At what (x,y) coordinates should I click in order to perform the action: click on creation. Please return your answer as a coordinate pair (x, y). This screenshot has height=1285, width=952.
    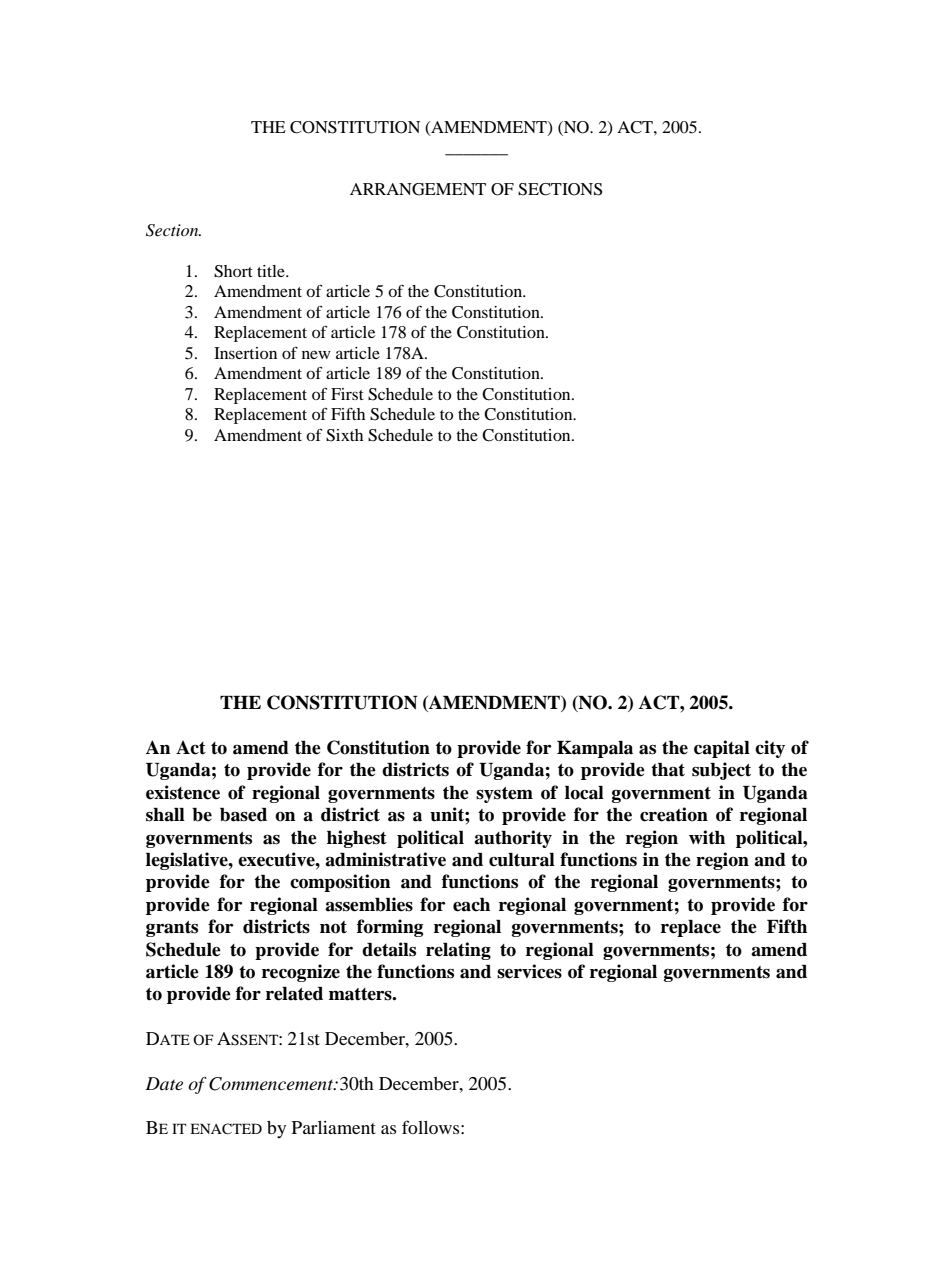
    Looking at the image, I should click on (674, 814).
